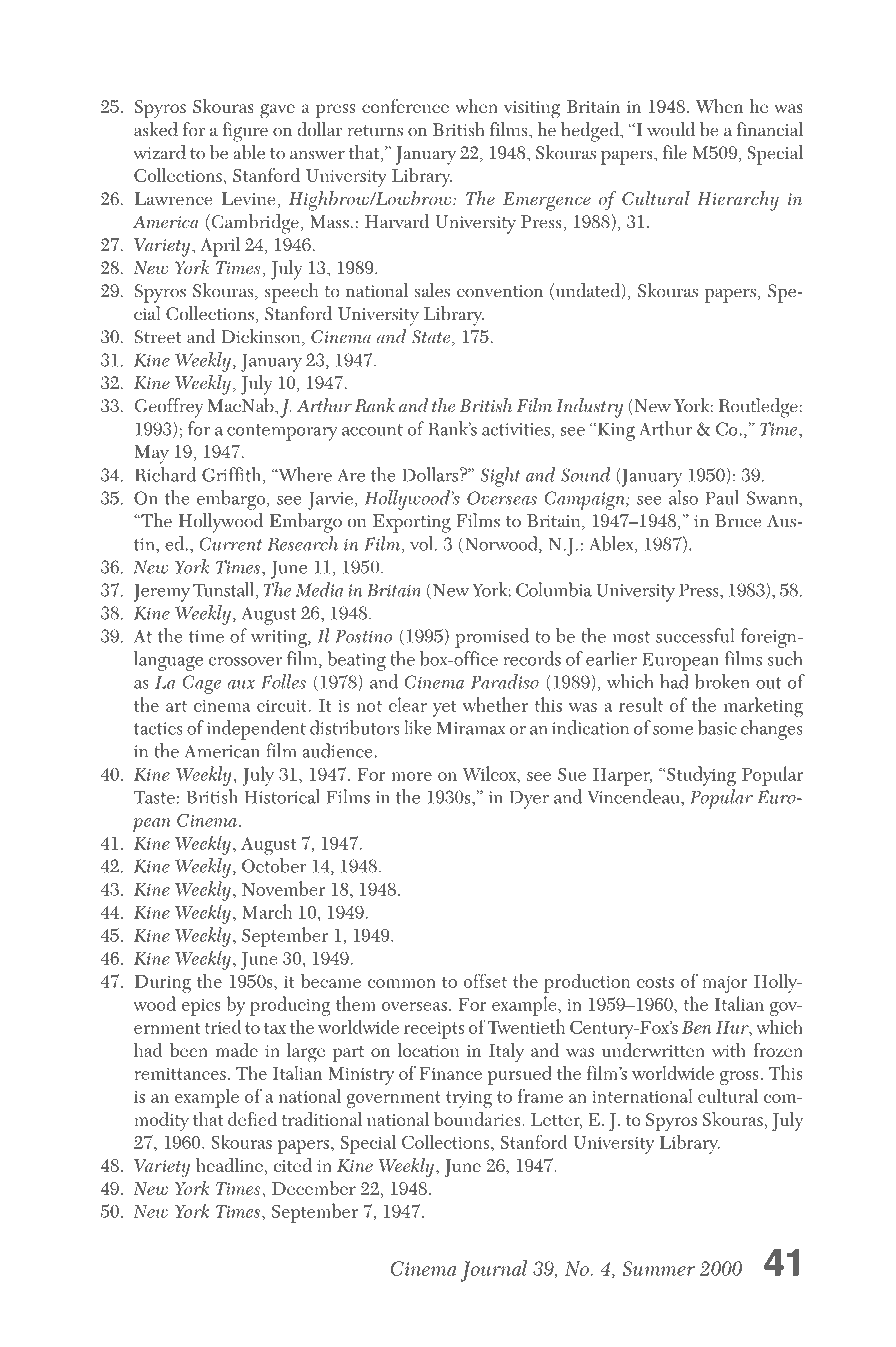 Image resolution: width=896 pixels, height=1347 pixels. I want to click on Routledge, so click(758, 408).
